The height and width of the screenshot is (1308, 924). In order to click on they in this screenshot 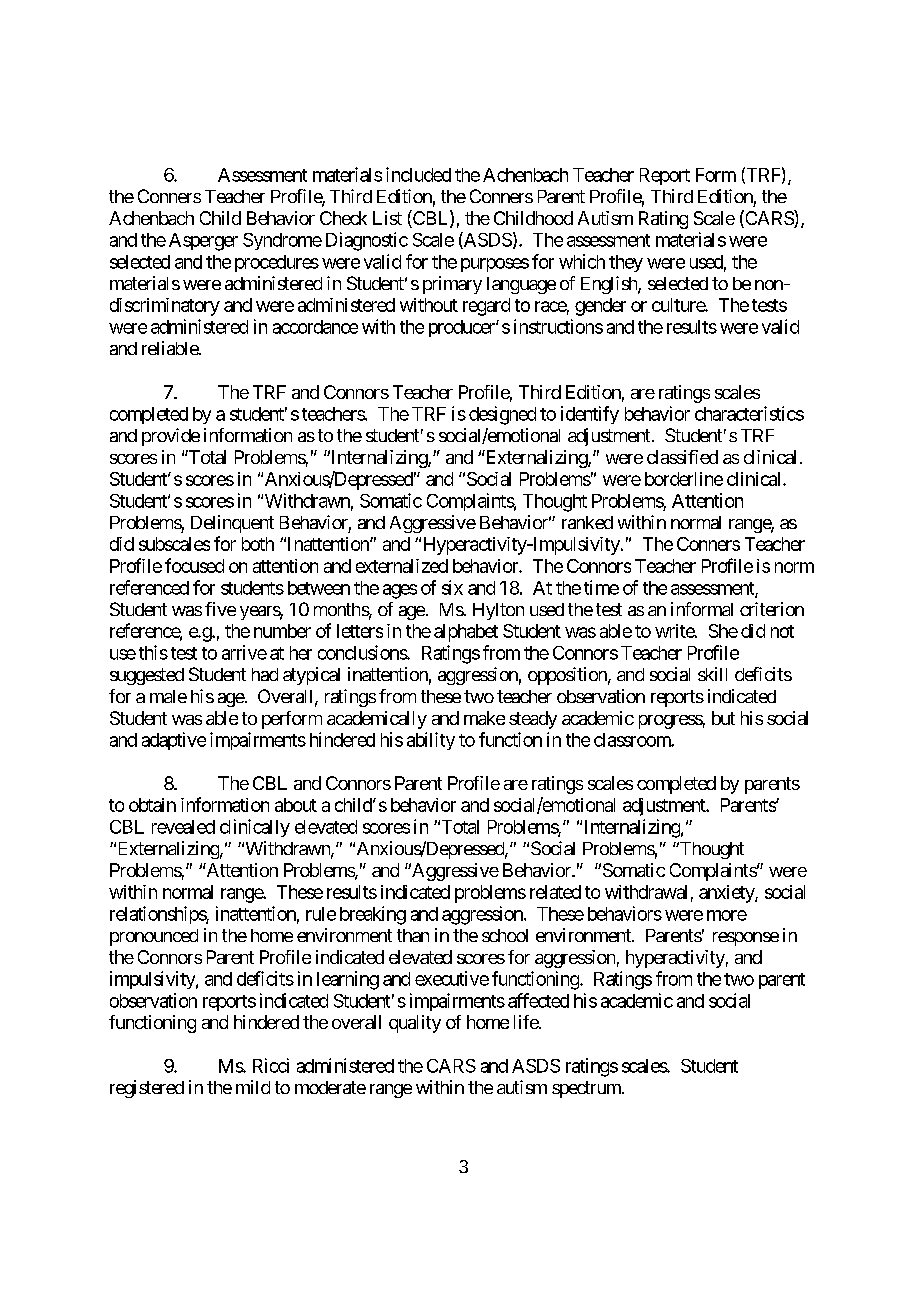, I will do `click(626, 263)`.
